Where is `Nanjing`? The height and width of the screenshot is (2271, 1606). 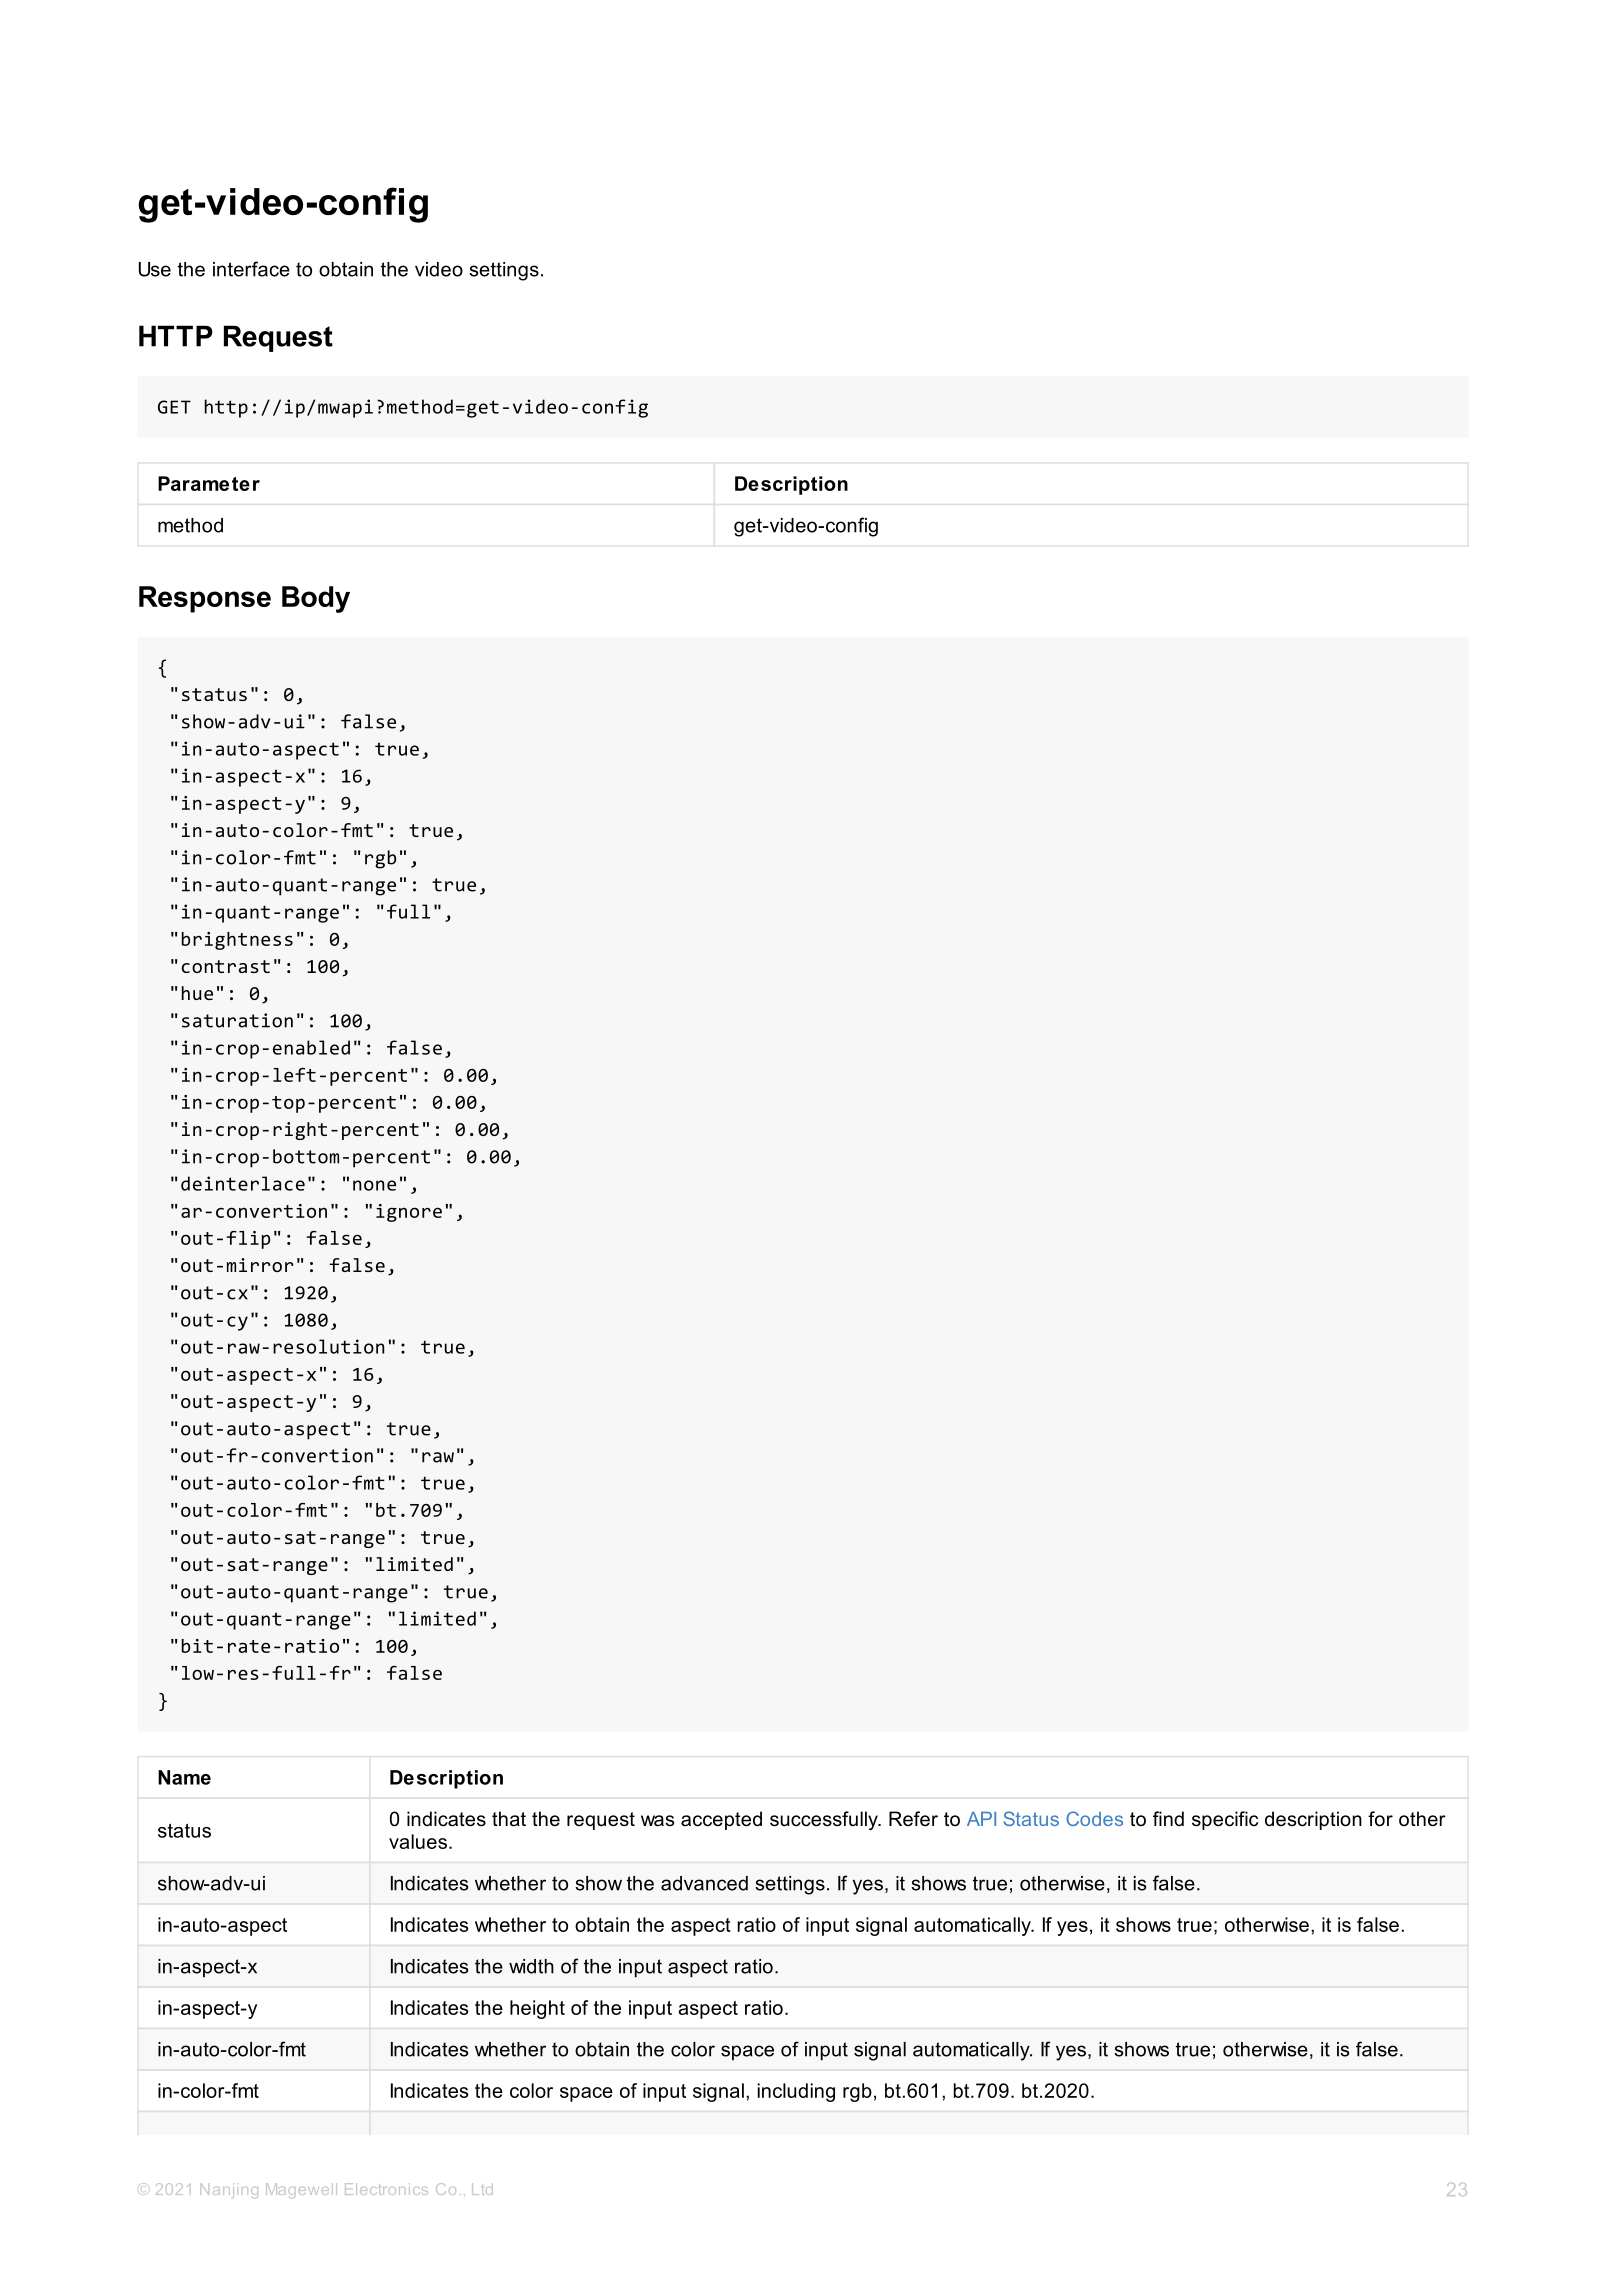
Nanjing is located at coordinates (229, 2190).
